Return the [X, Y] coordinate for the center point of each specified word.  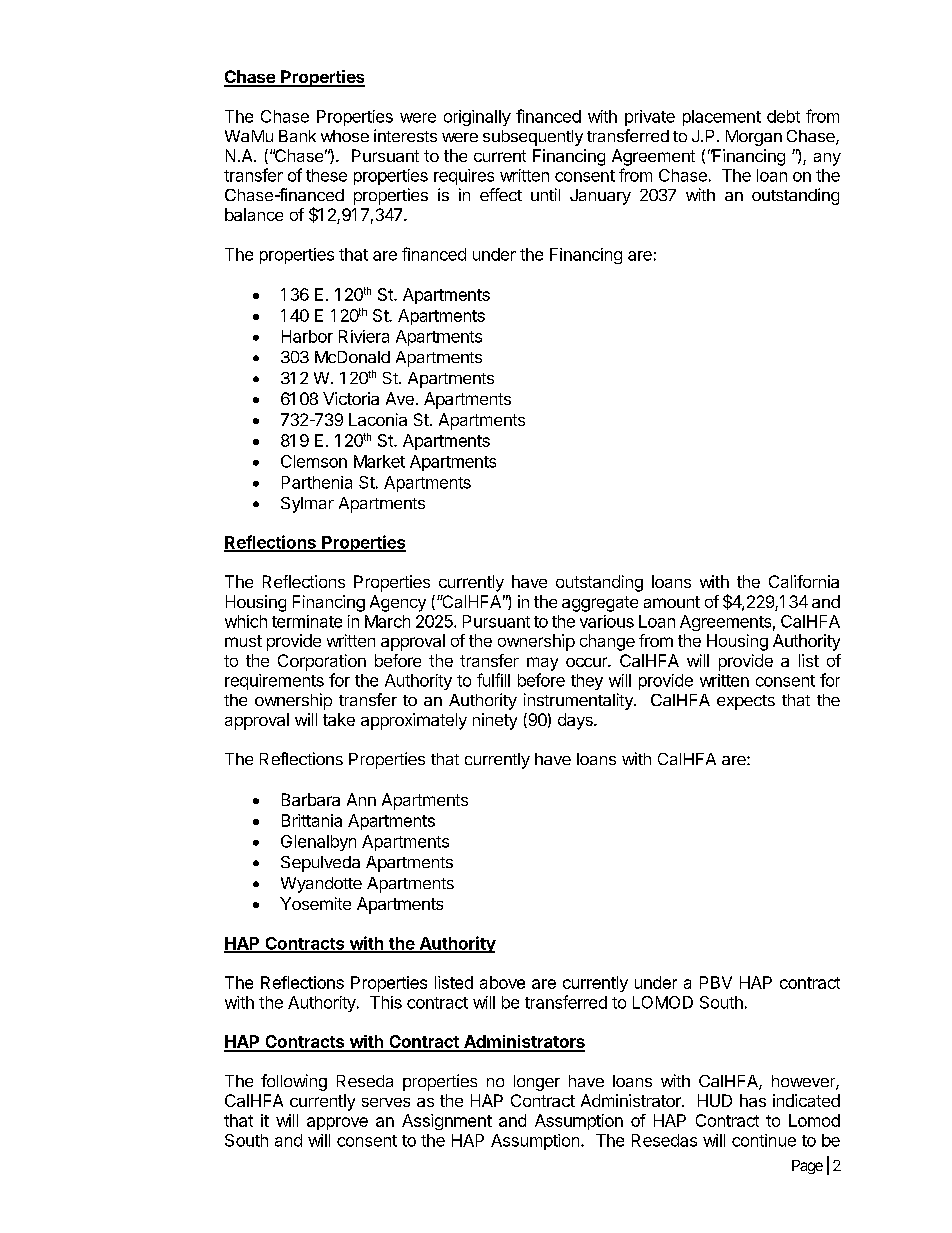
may [542, 664]
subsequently [533, 138]
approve [337, 1123]
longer [537, 1083]
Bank [297, 136]
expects [746, 702]
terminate [307, 621]
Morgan [754, 138]
